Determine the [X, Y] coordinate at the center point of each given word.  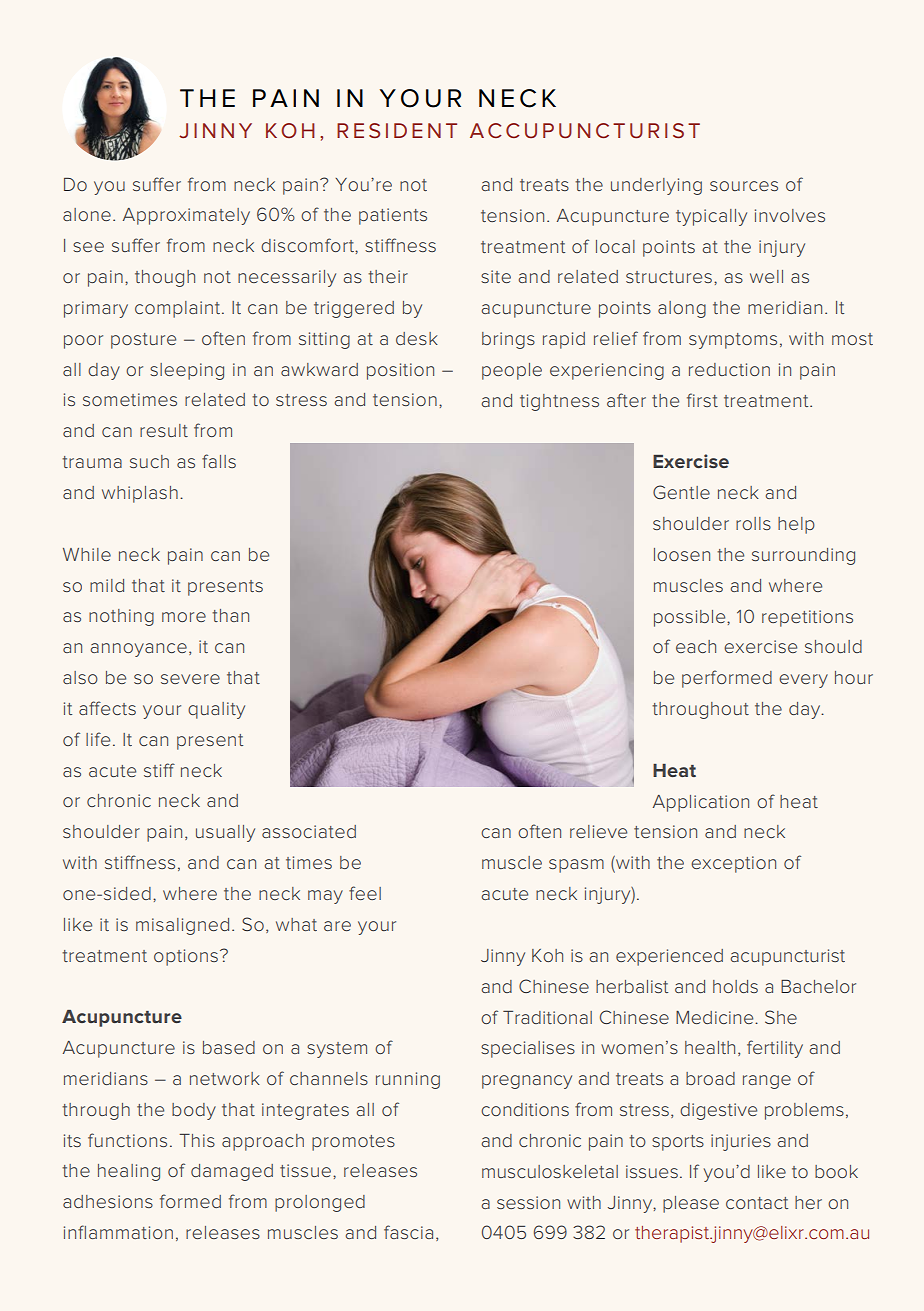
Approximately [186, 216]
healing [129, 1172]
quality [216, 710]
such [149, 461]
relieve [598, 831]
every [803, 681]
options [186, 957]
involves [790, 215]
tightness [559, 402]
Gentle [681, 492]
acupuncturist [788, 957]
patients [393, 216]
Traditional [547, 1017]
